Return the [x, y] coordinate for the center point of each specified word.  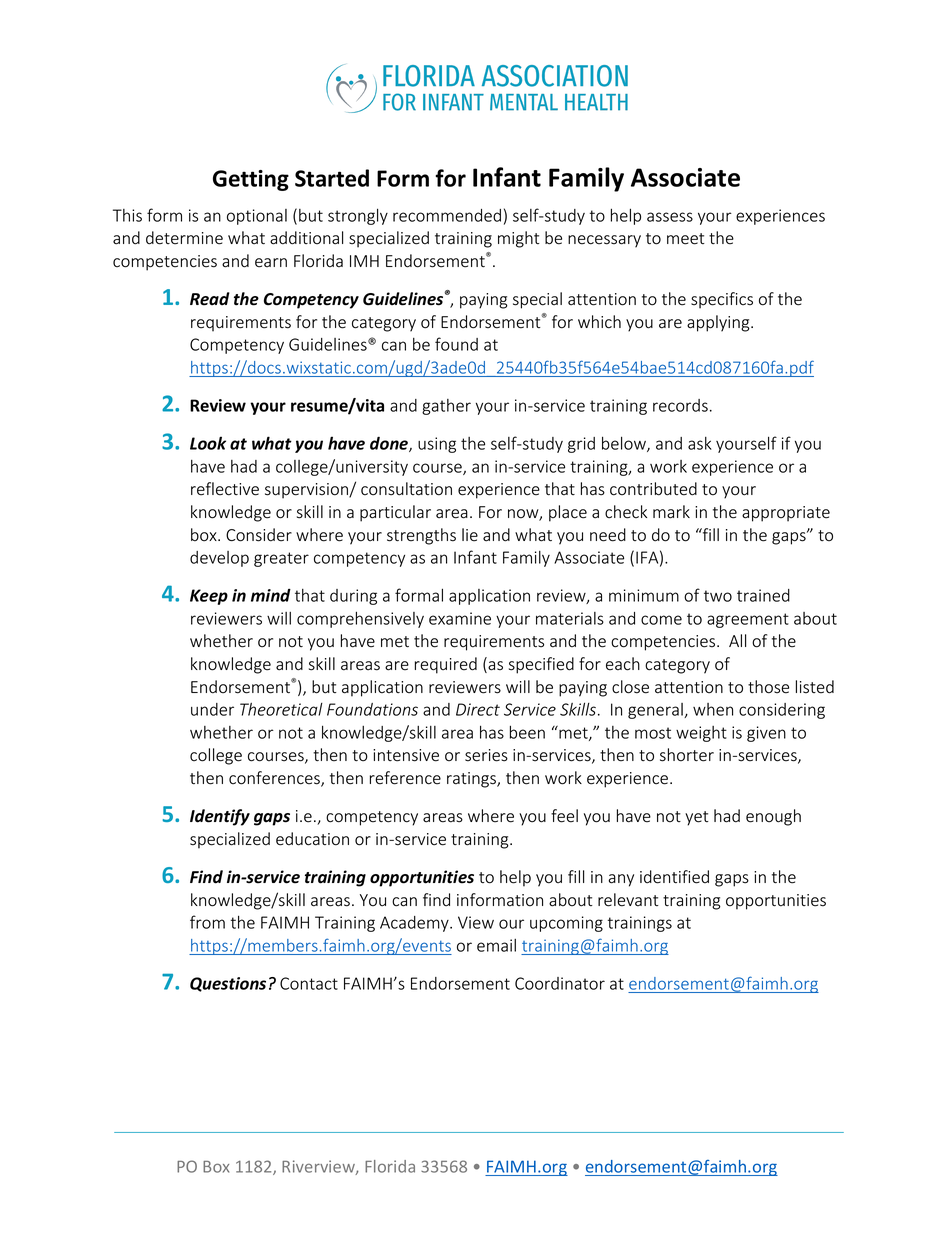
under [212, 709]
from [207, 922]
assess [670, 217]
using [437, 445]
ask [700, 443]
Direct [478, 709]
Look [208, 443]
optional [257, 217]
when [713, 709]
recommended [447, 215]
